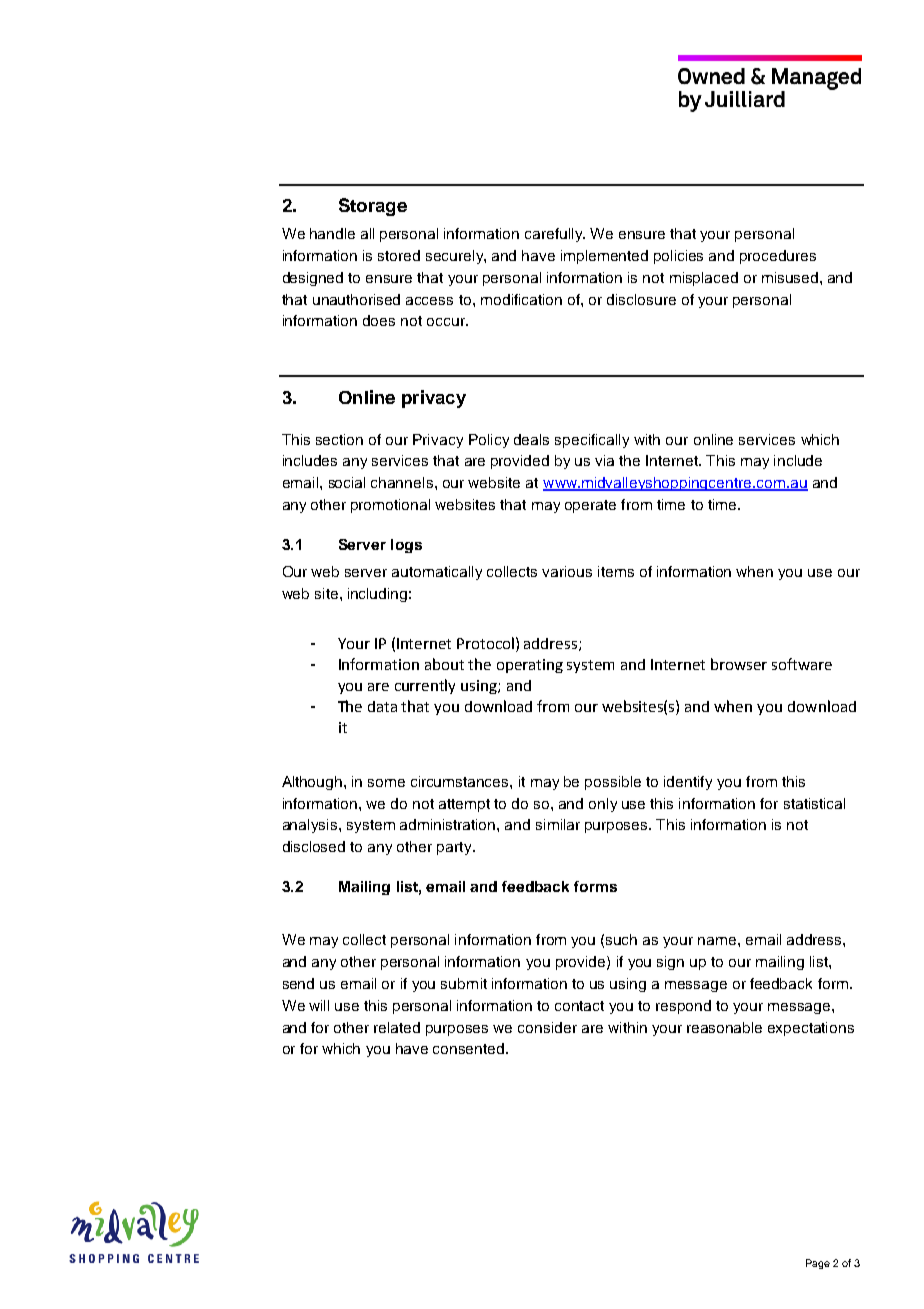  Describe the element at coordinates (778, 257) in the document. I see `procedures` at that location.
